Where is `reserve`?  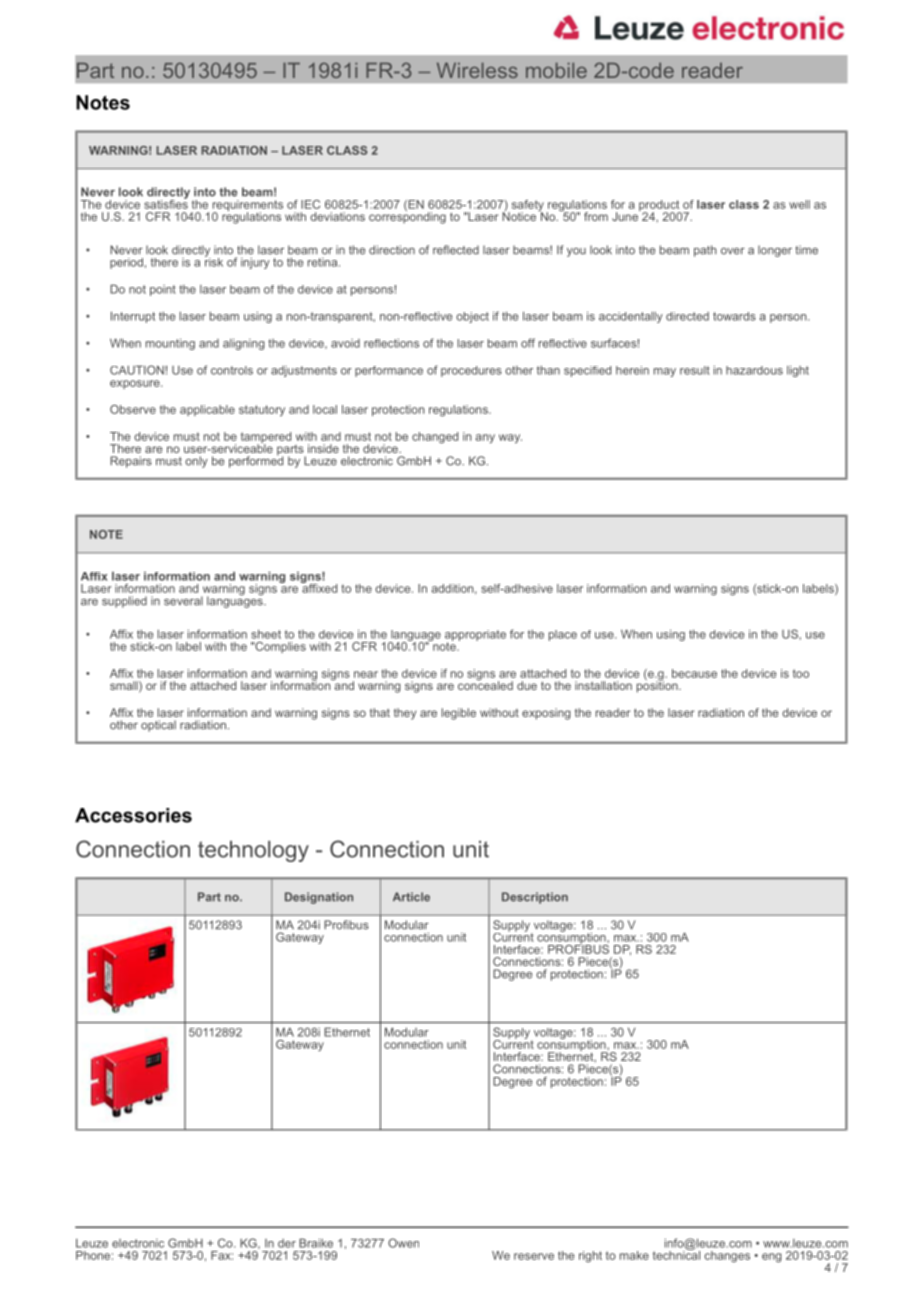
reserve is located at coordinates (534, 1256).
